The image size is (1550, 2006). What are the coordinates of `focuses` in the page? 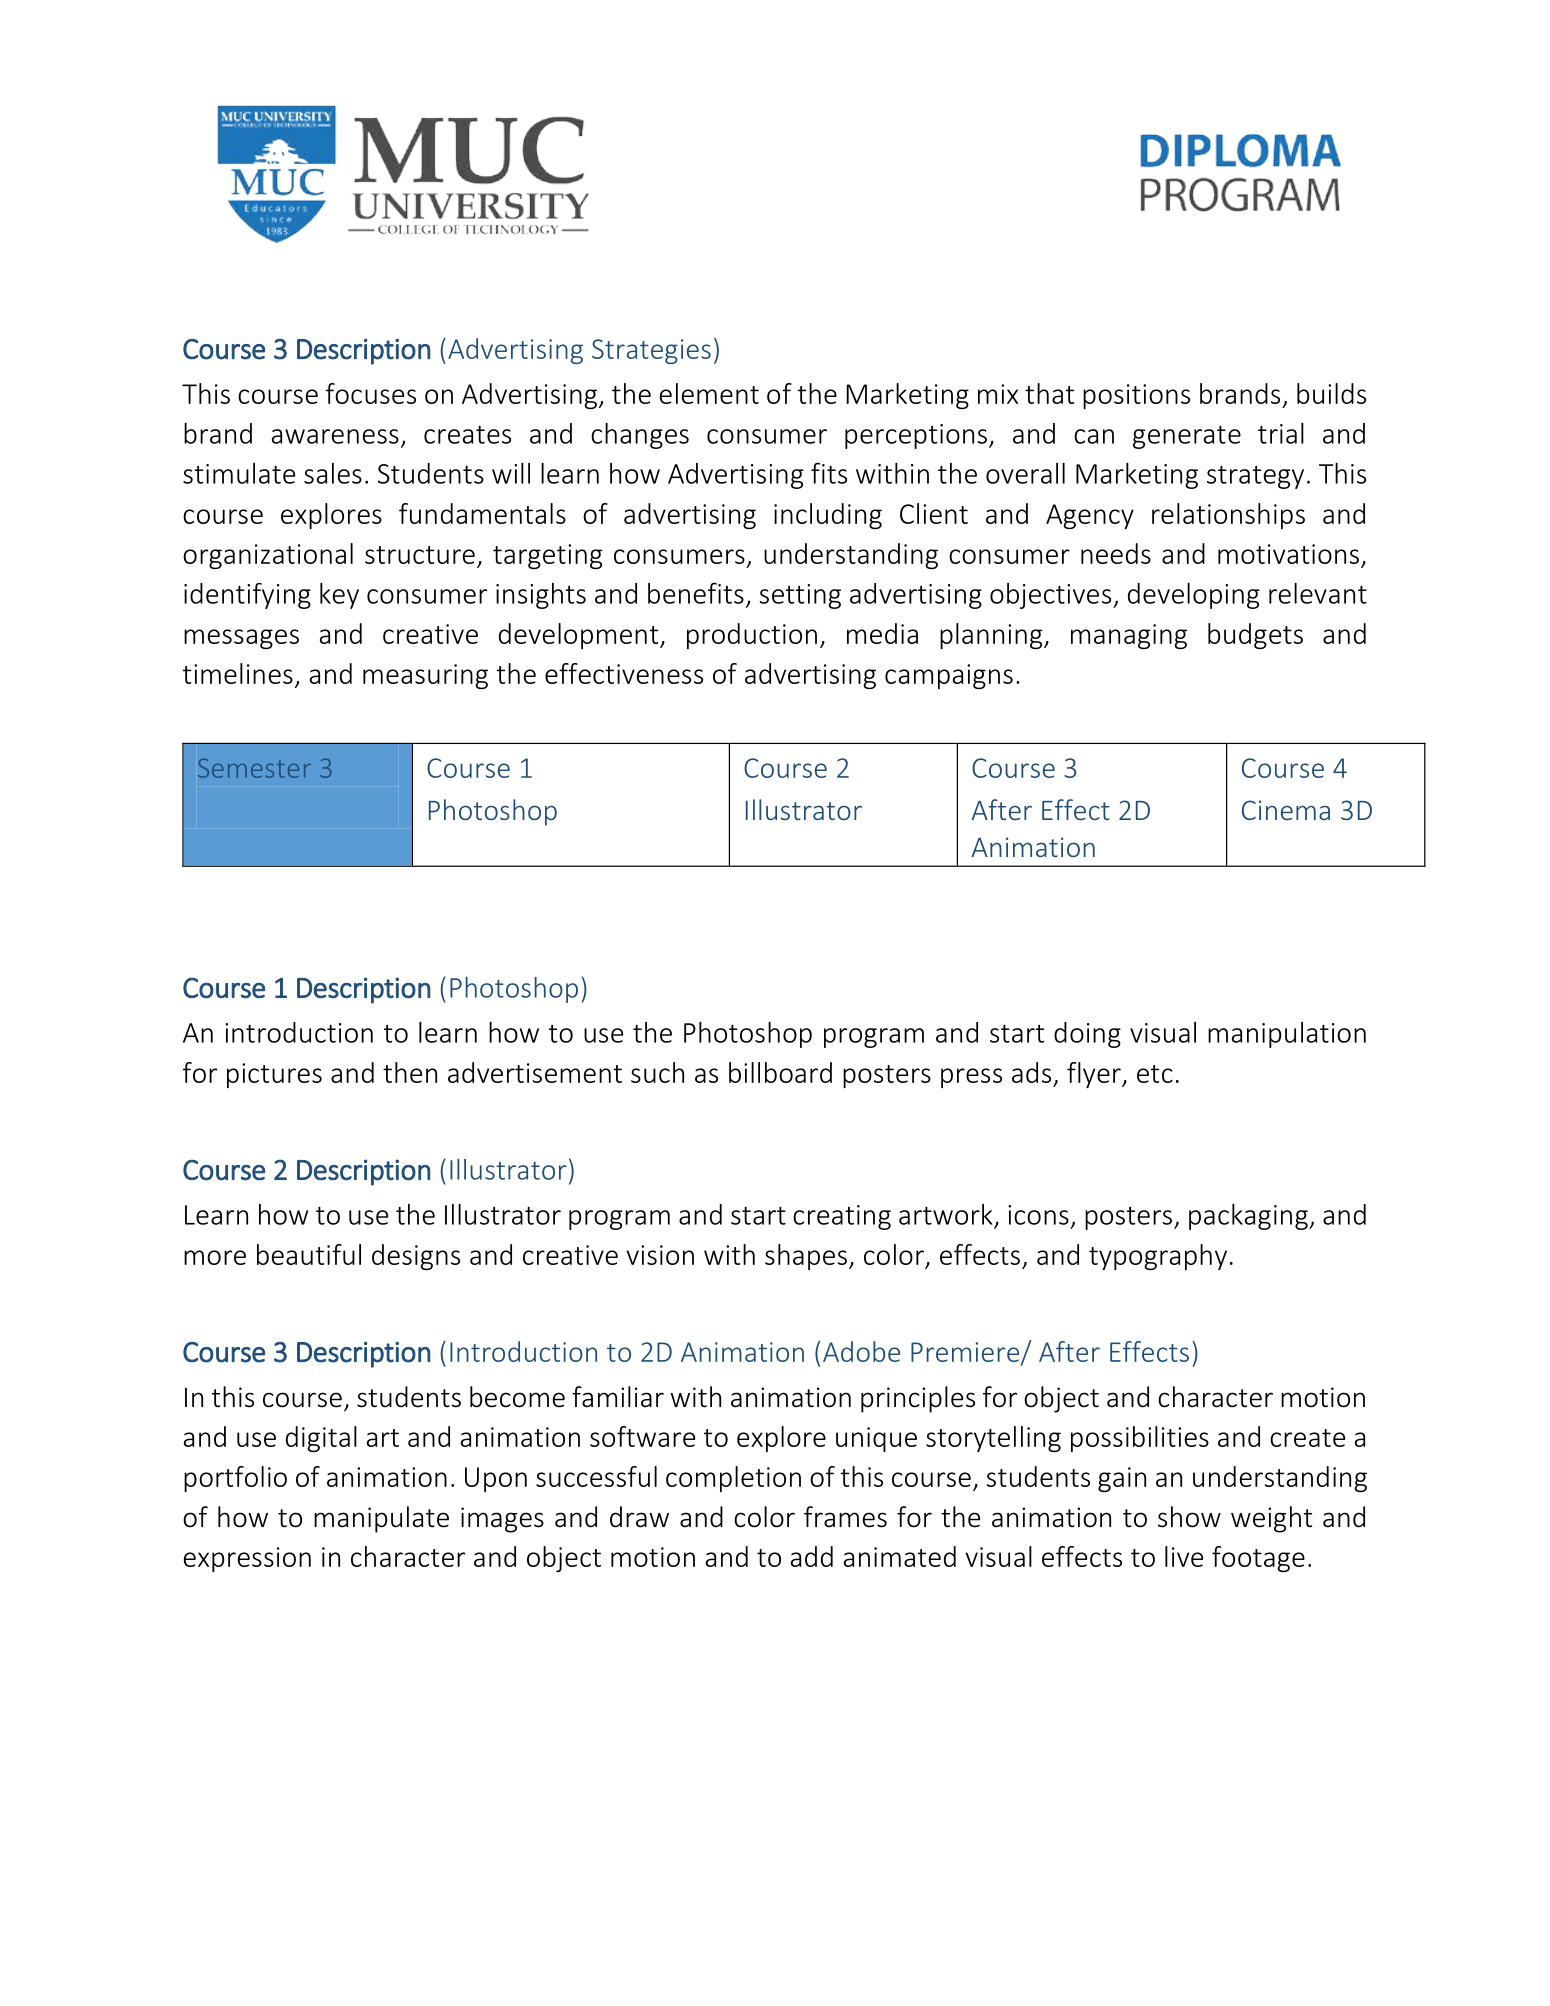 It's located at (371, 393).
